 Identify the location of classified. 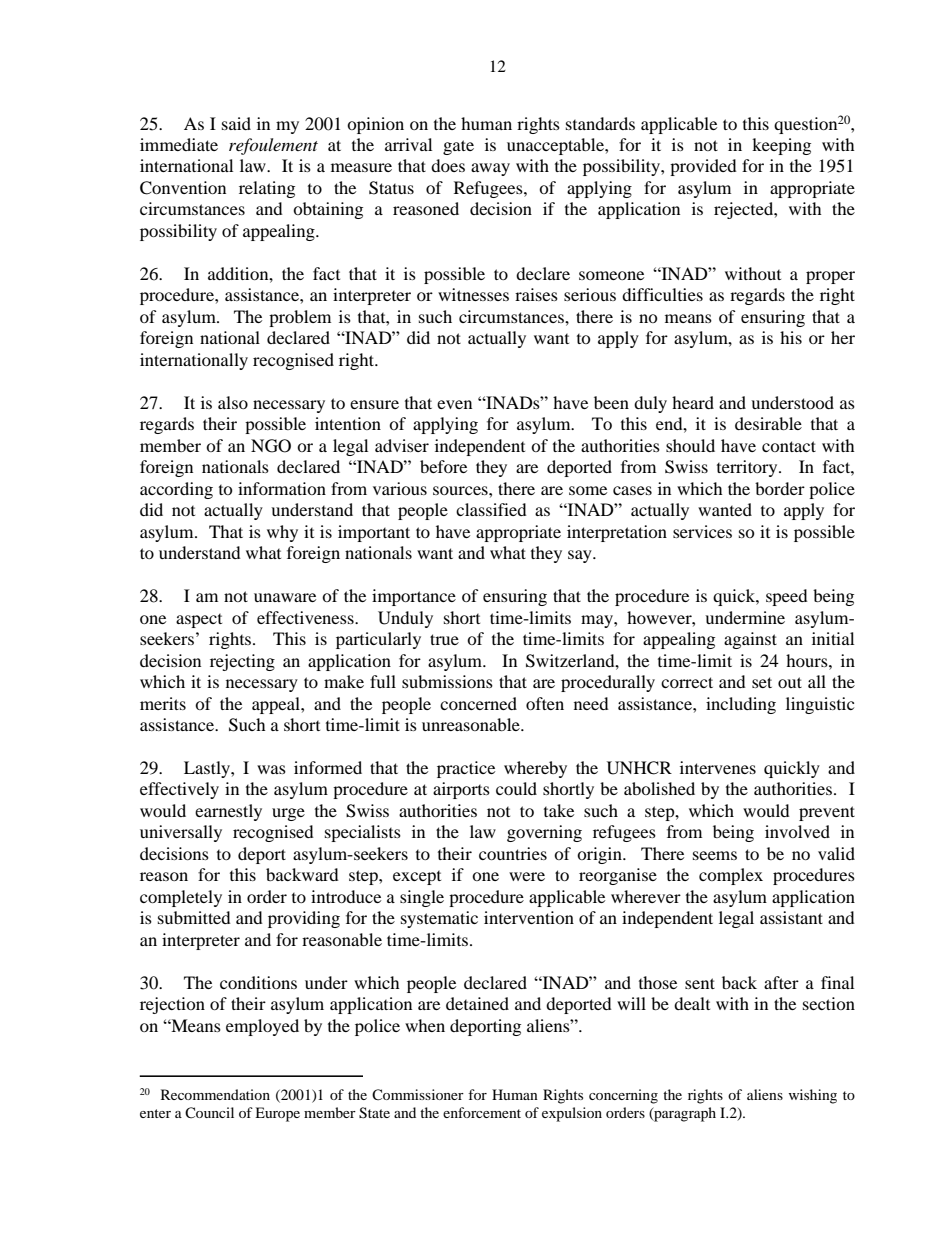
(491, 509).
